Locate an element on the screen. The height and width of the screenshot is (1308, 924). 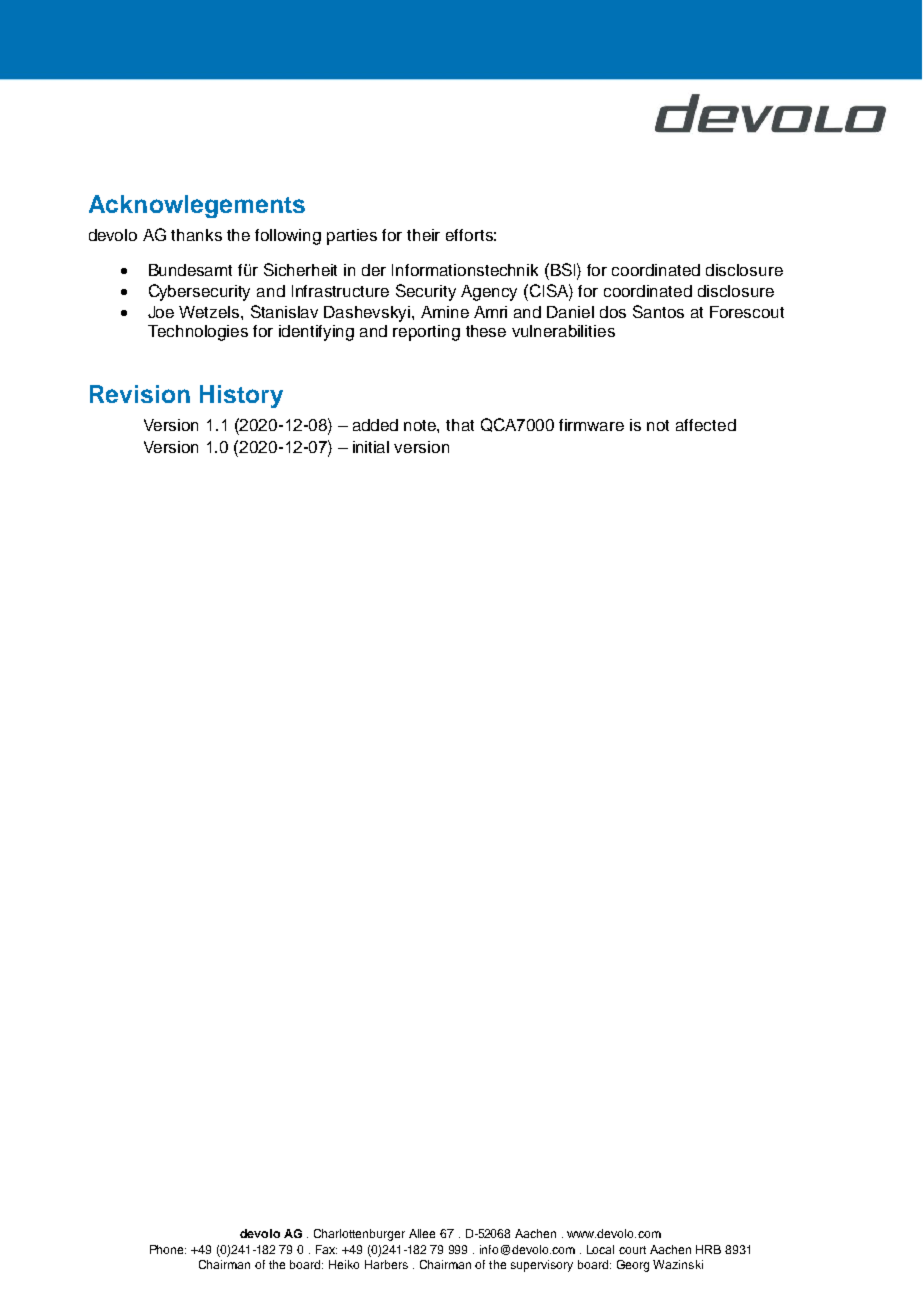
Phone is located at coordinates (168, 1249).
